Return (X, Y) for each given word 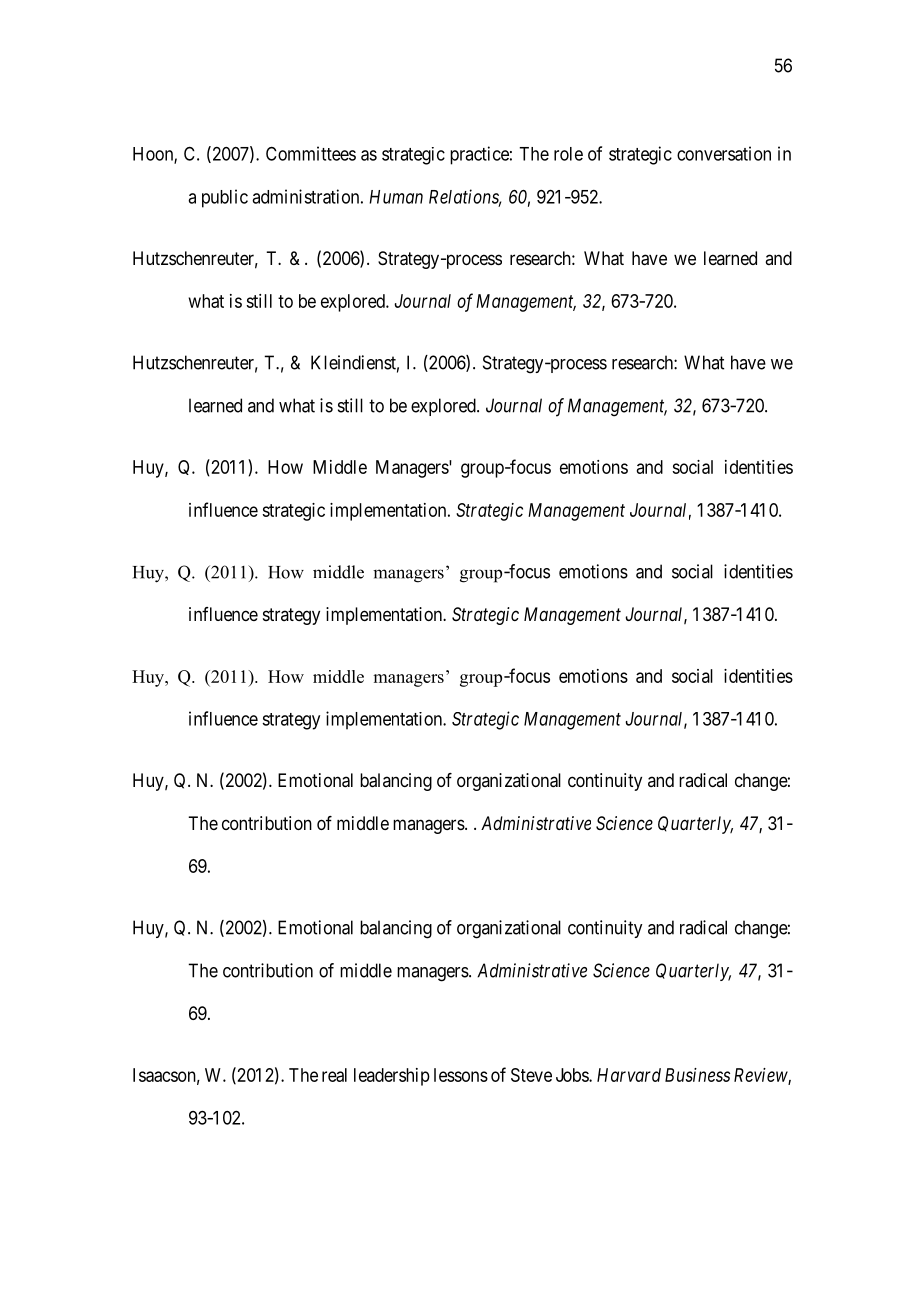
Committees (311, 153)
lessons (461, 1075)
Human (396, 197)
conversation (724, 153)
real (334, 1075)
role (568, 154)
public (225, 198)
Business (697, 1075)
